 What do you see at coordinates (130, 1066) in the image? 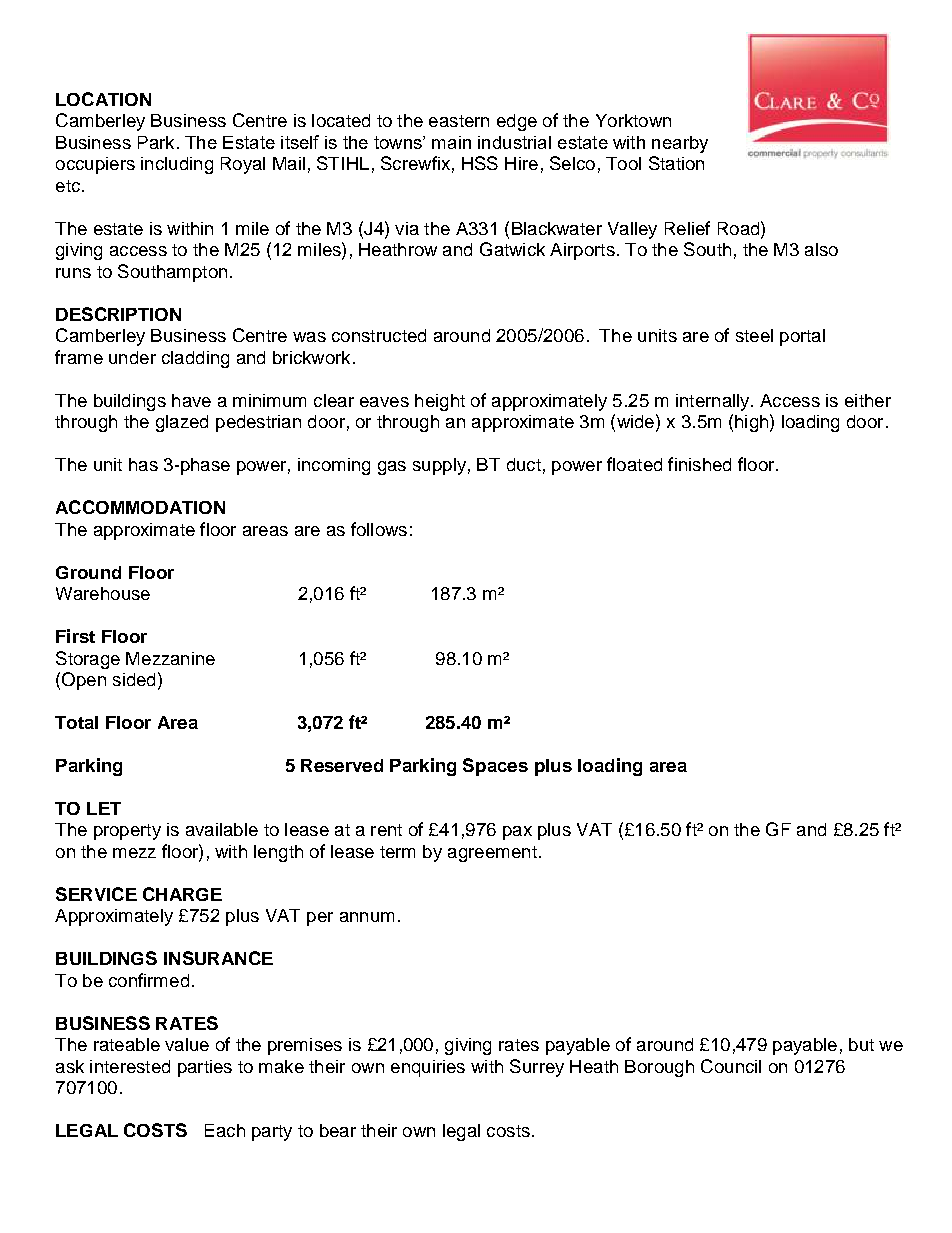
I see `interested` at bounding box center [130, 1066].
